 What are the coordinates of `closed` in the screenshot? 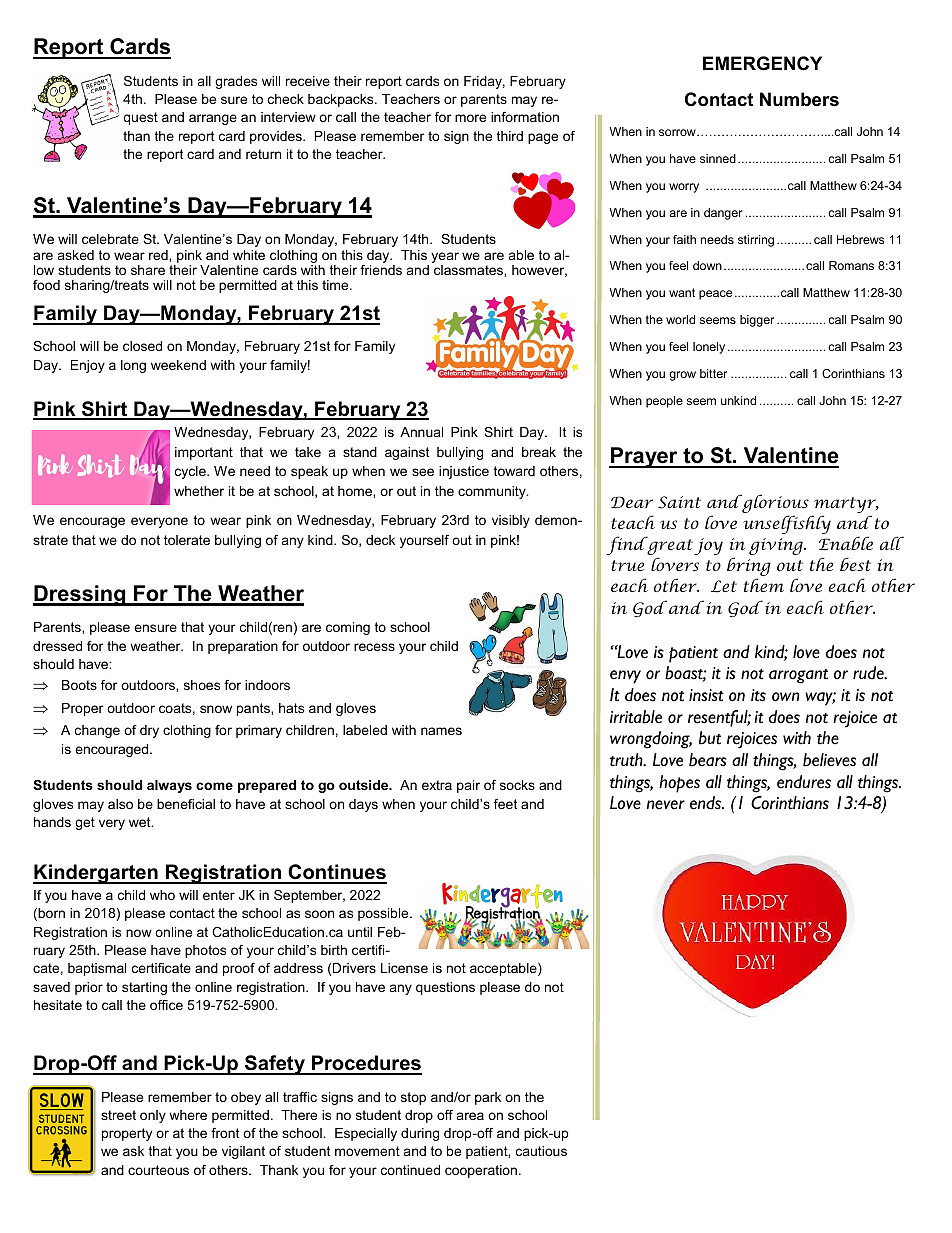 It's located at (142, 346).
